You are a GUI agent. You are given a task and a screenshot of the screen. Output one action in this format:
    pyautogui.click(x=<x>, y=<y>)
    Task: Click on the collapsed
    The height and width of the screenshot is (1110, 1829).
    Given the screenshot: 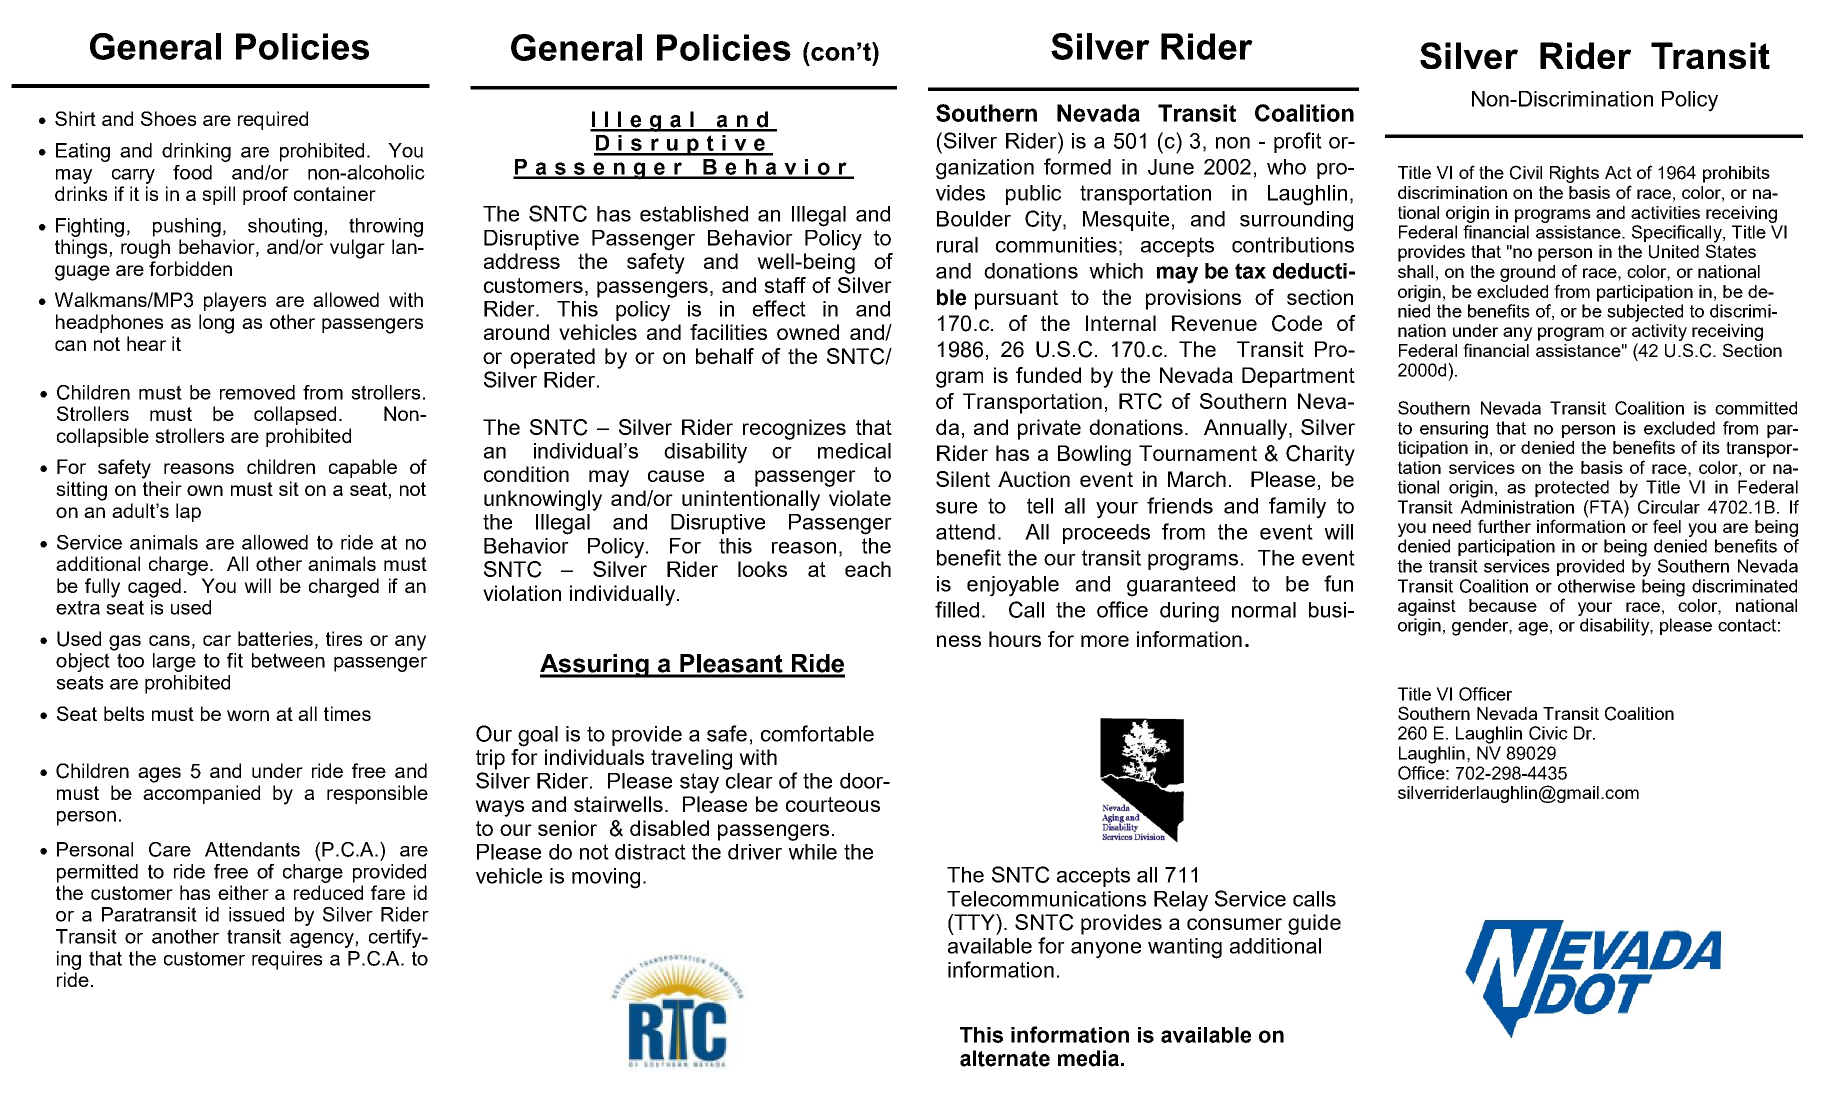 What is the action you would take?
    pyautogui.click(x=295, y=415)
